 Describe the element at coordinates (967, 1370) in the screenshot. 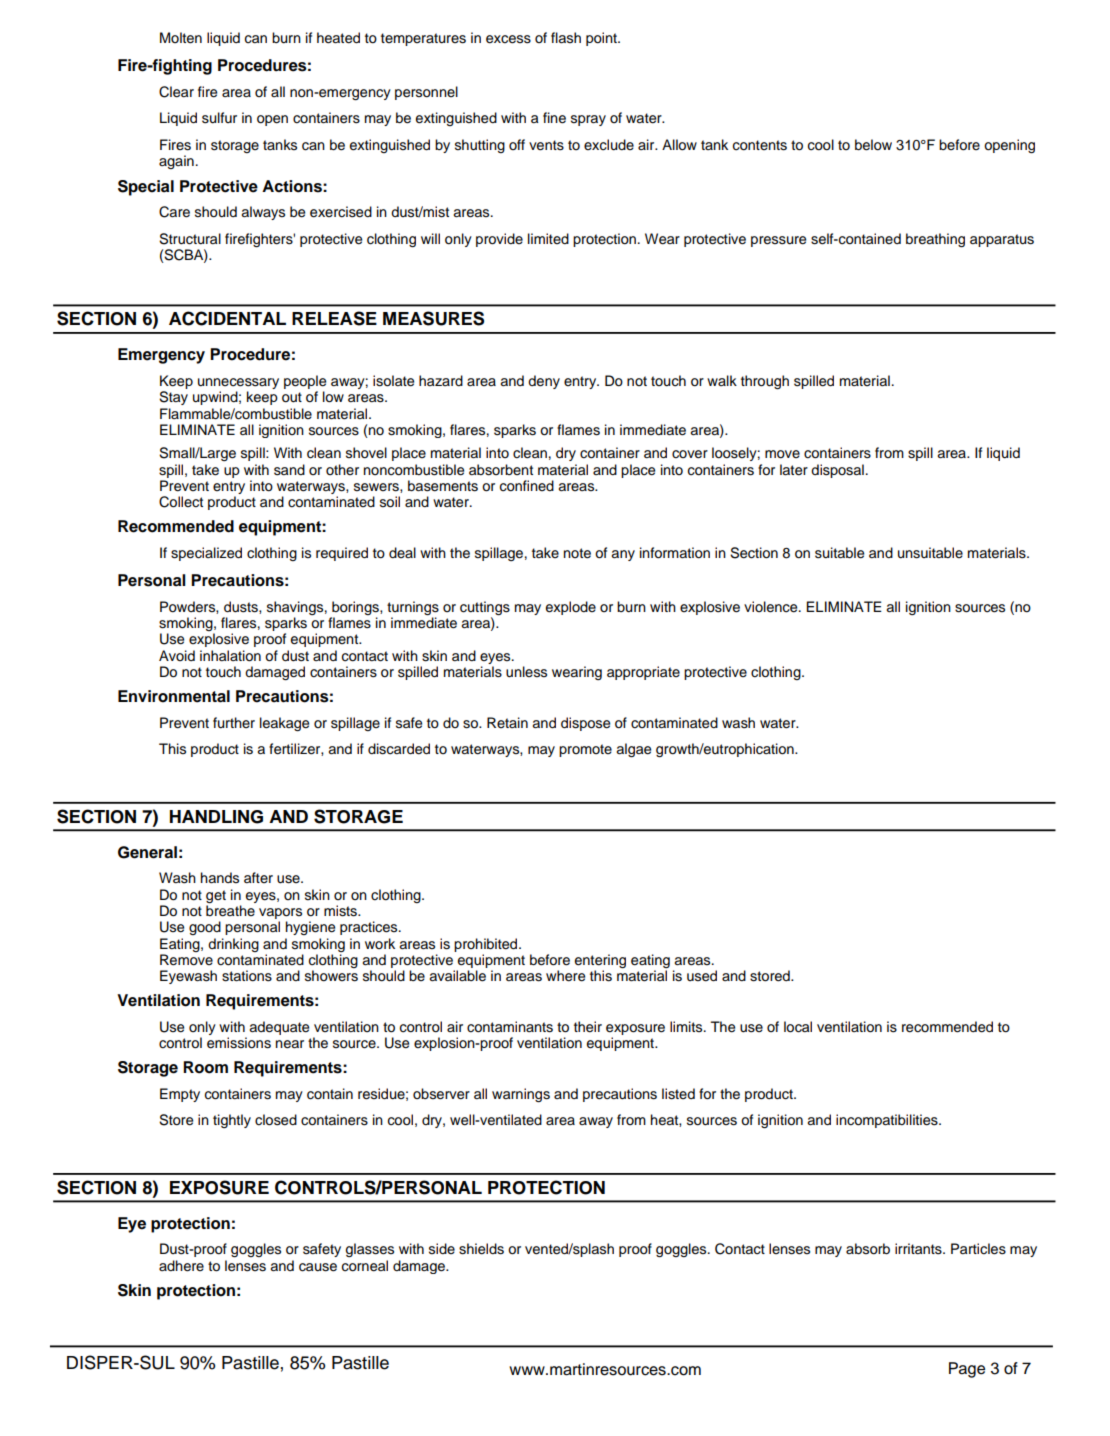

I see `Page` at that location.
